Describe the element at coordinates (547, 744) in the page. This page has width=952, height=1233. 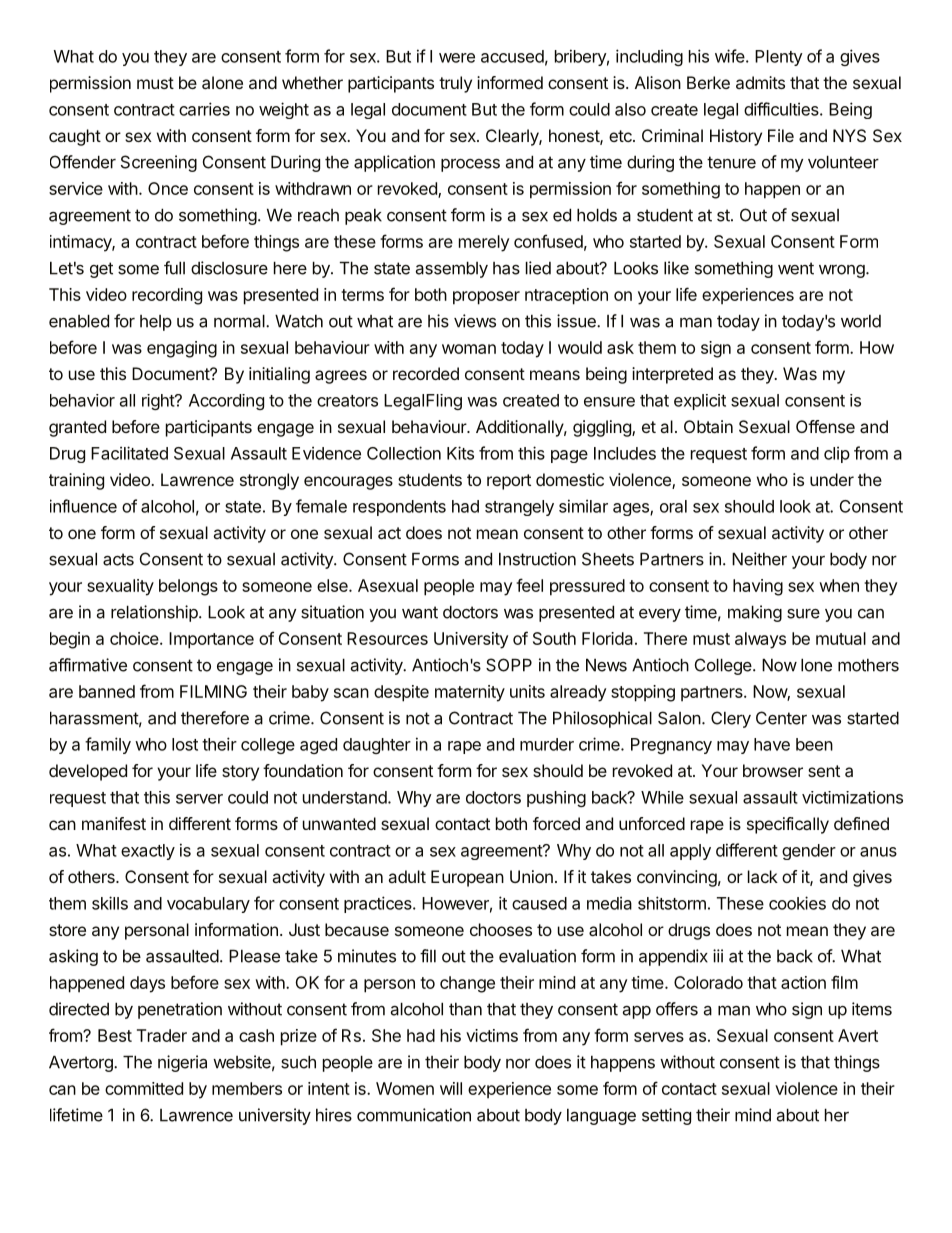
I see `murder` at that location.
